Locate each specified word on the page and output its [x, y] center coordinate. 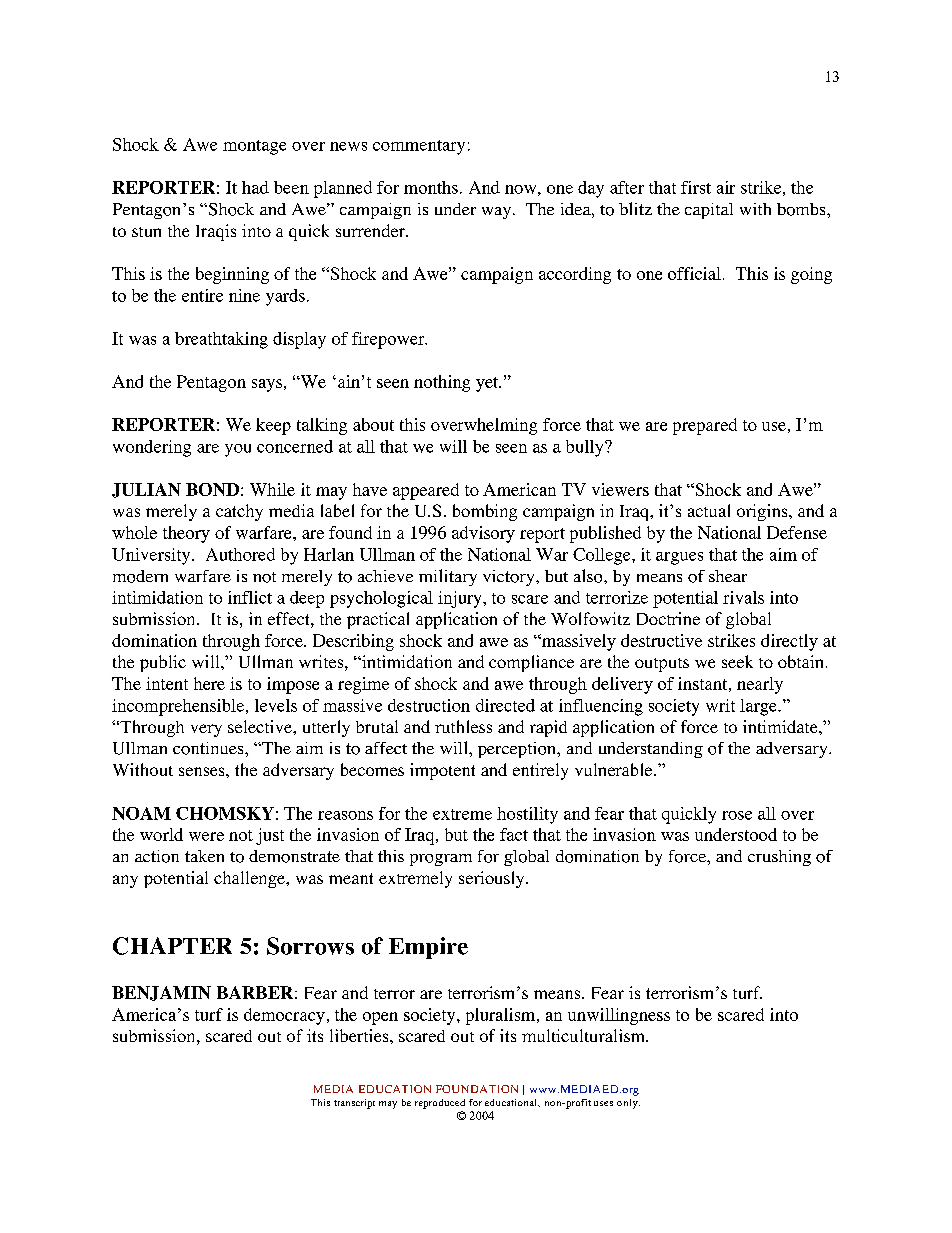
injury [461, 599]
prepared [705, 426]
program [441, 860]
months [431, 187]
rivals [743, 597]
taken [204, 856]
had [255, 187]
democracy [284, 1016]
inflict [250, 597]
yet [488, 384]
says [267, 385]
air [726, 187]
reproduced [440, 1104]
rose [737, 815]
